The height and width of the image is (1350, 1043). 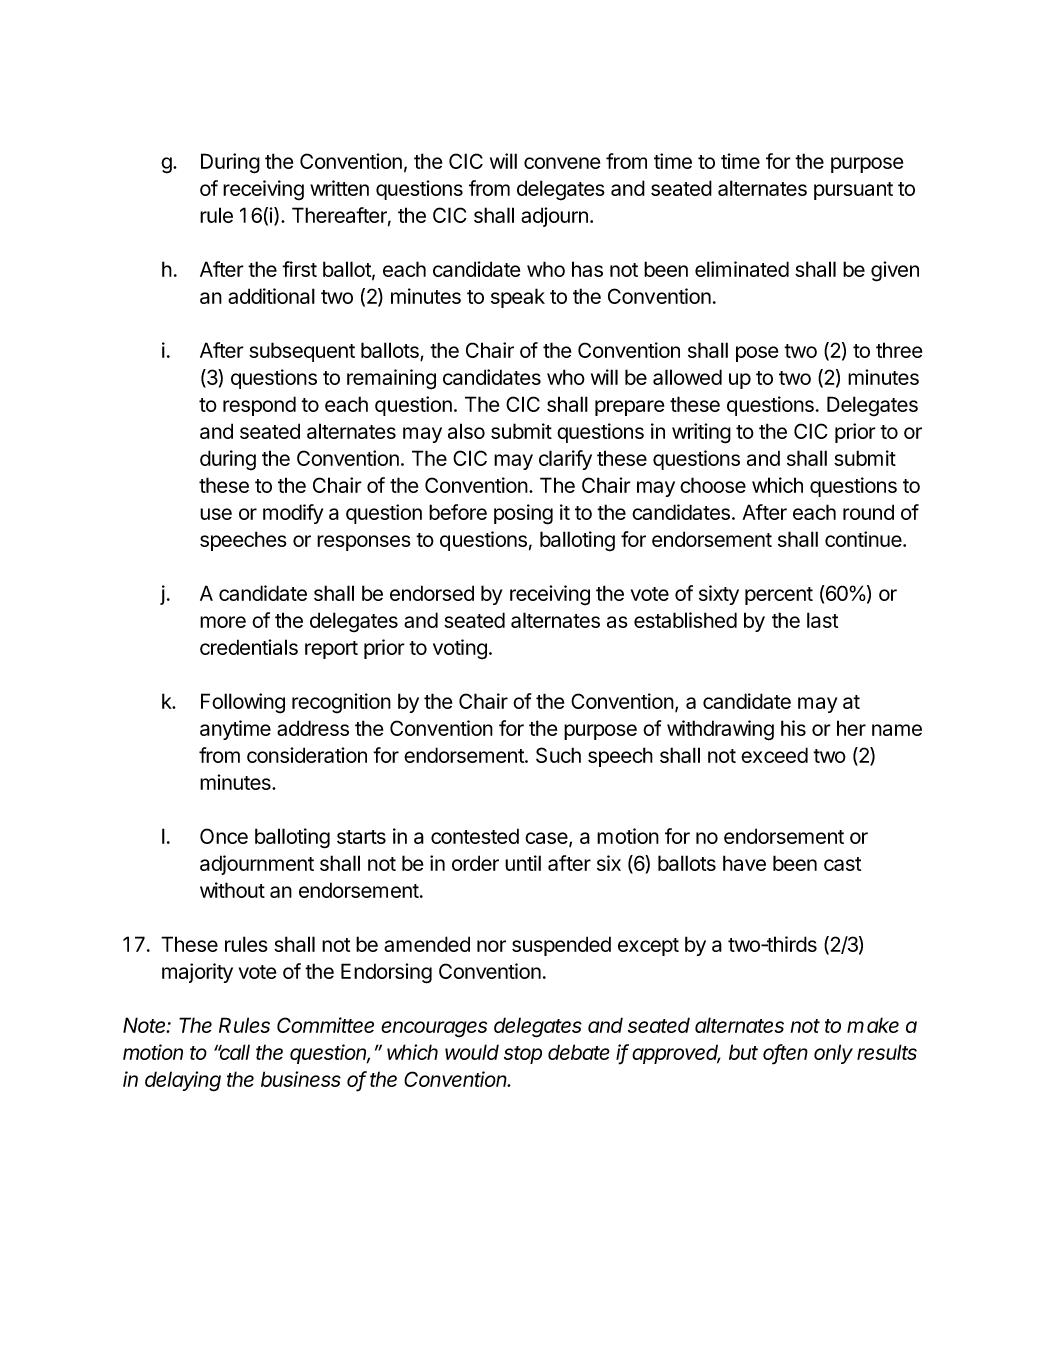 What do you see at coordinates (234, 1052) in the image?
I see `call` at bounding box center [234, 1052].
